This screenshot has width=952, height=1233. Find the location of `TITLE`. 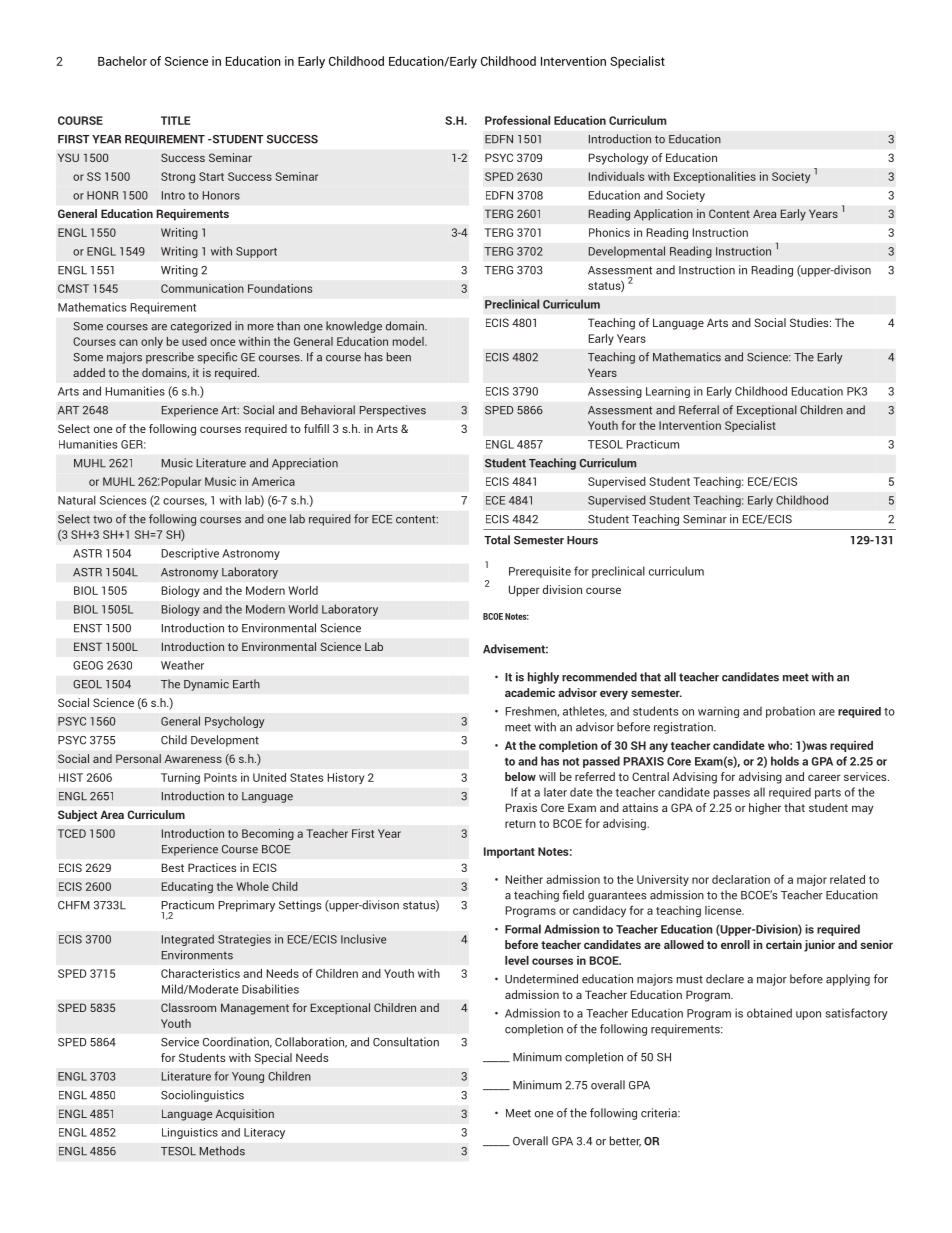

TITLE is located at coordinates (175, 120).
